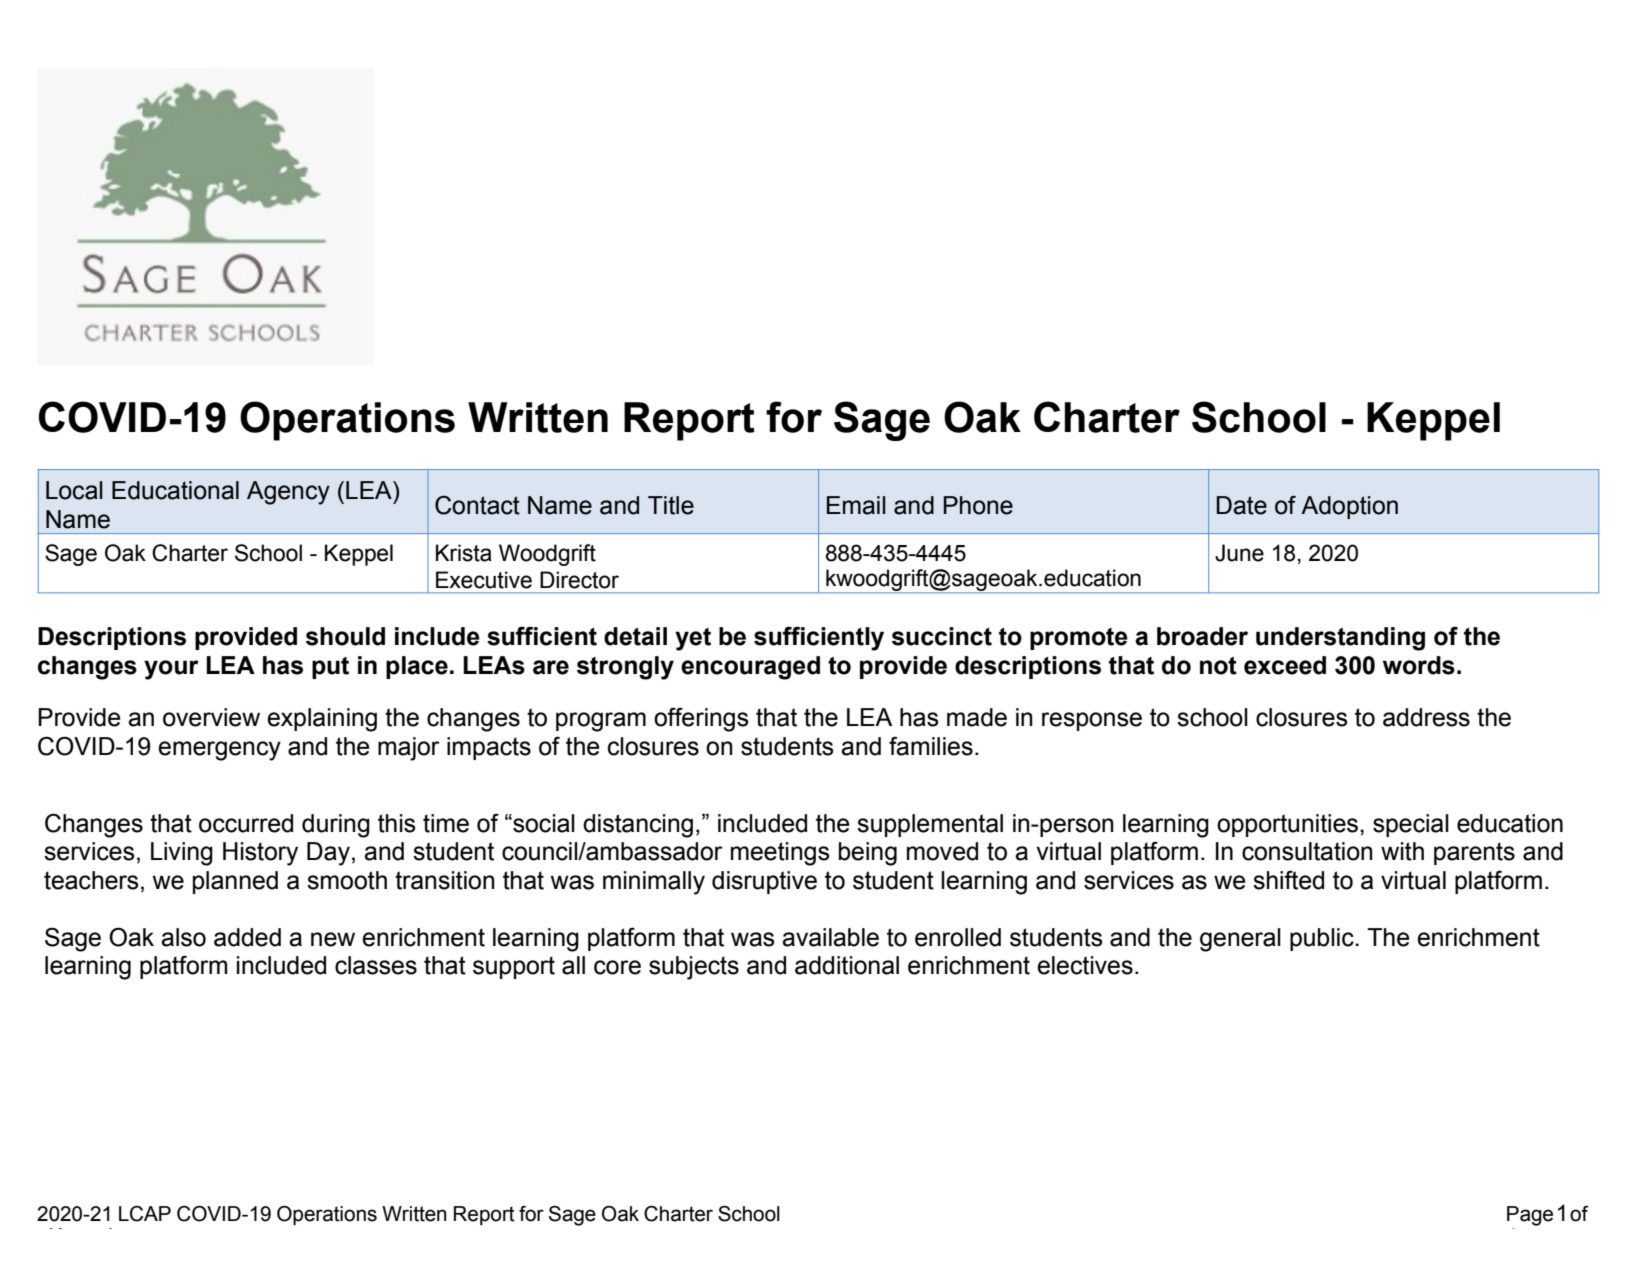  I want to click on Adoption, so click(1349, 507).
